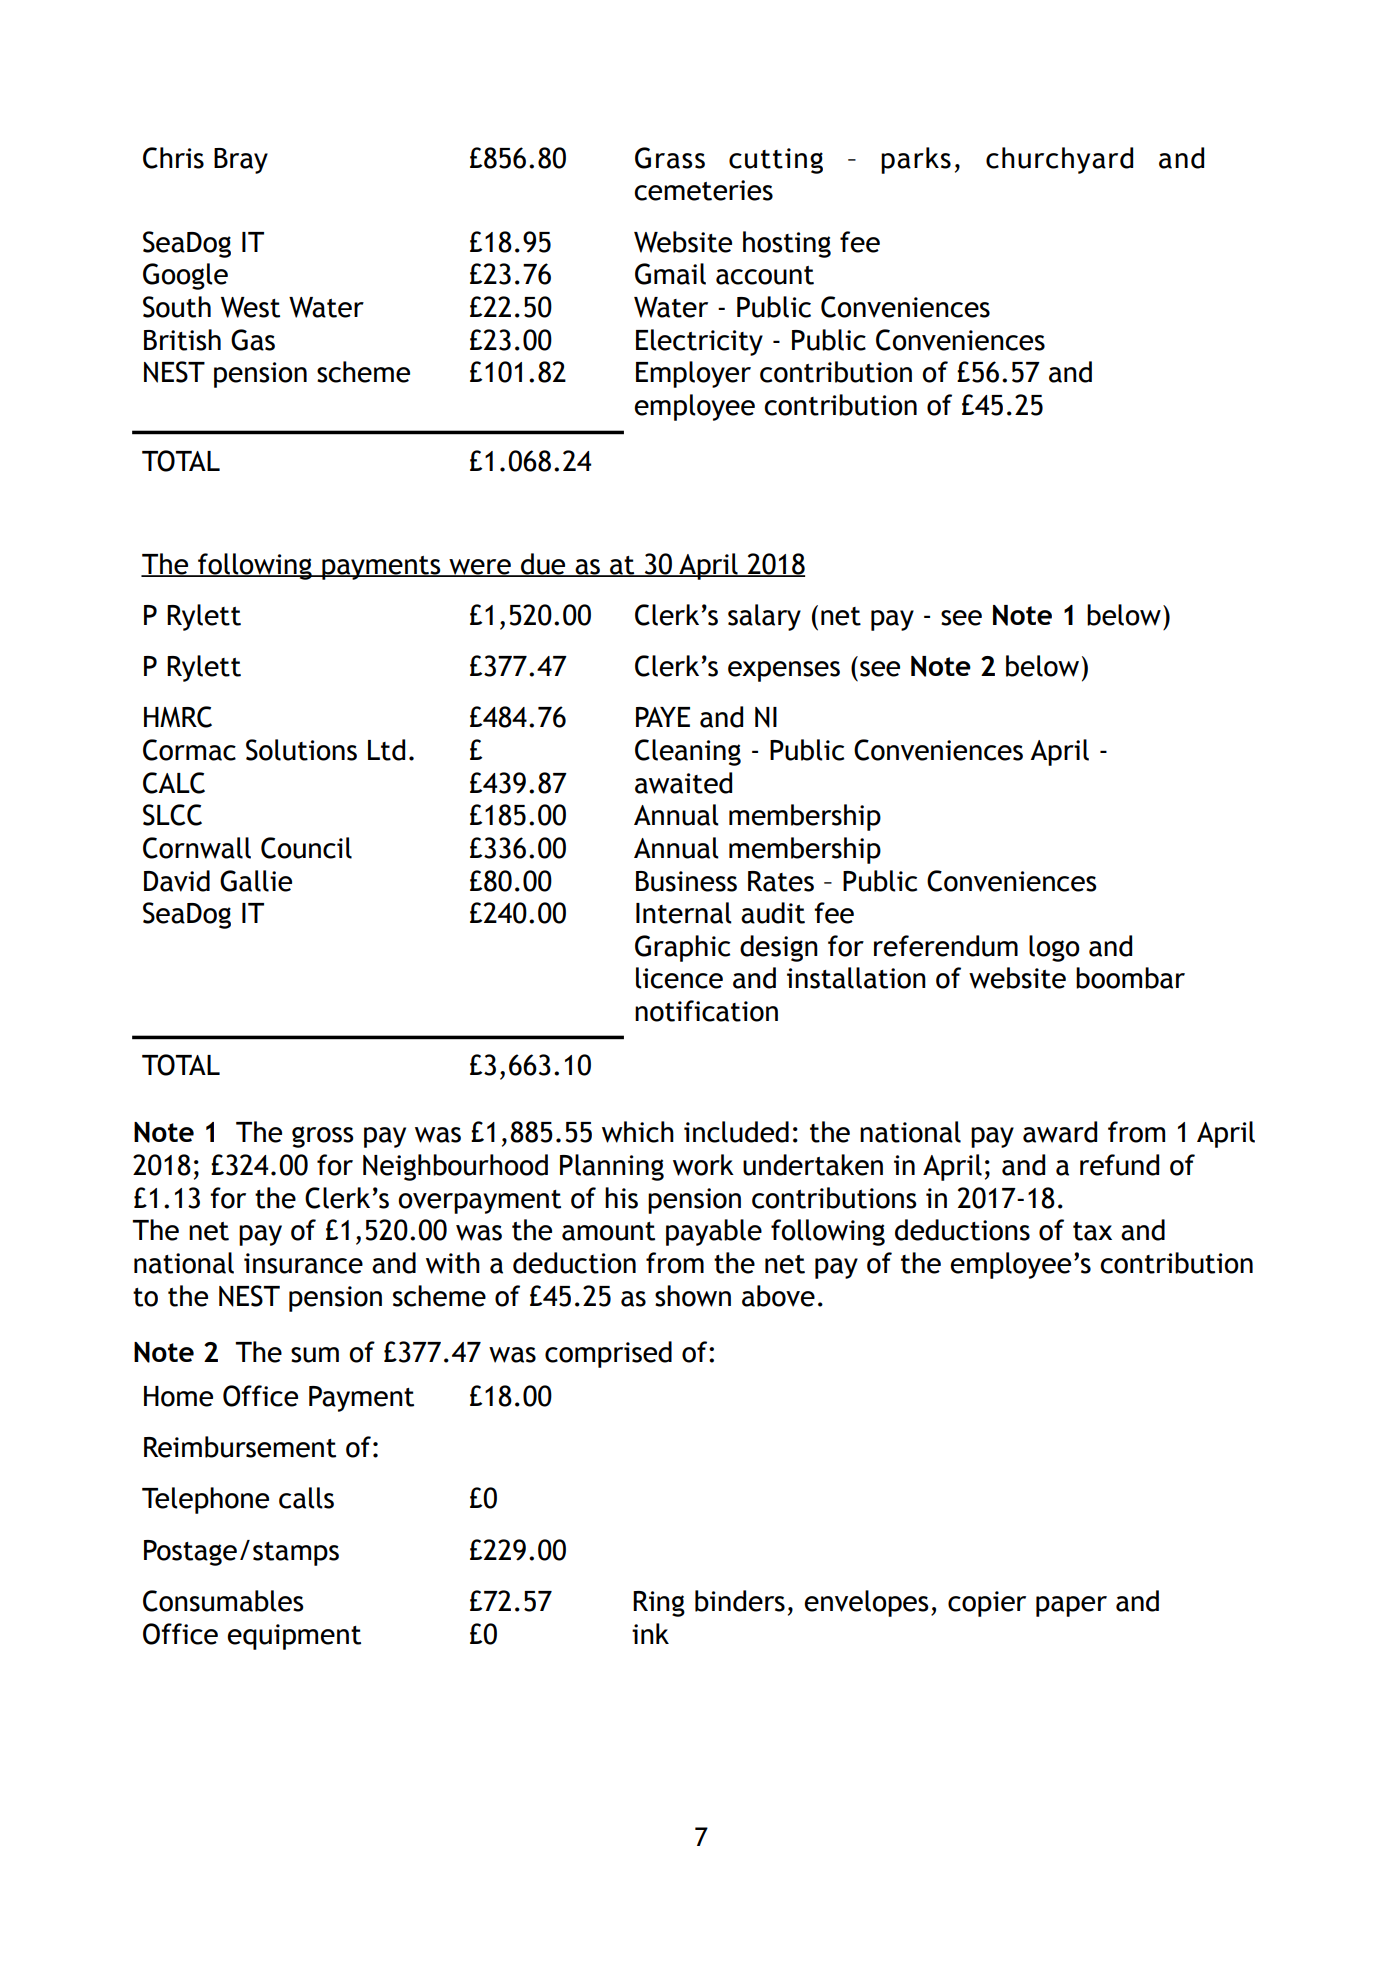 The image size is (1387, 1963). I want to click on Employer, so click(693, 374).
